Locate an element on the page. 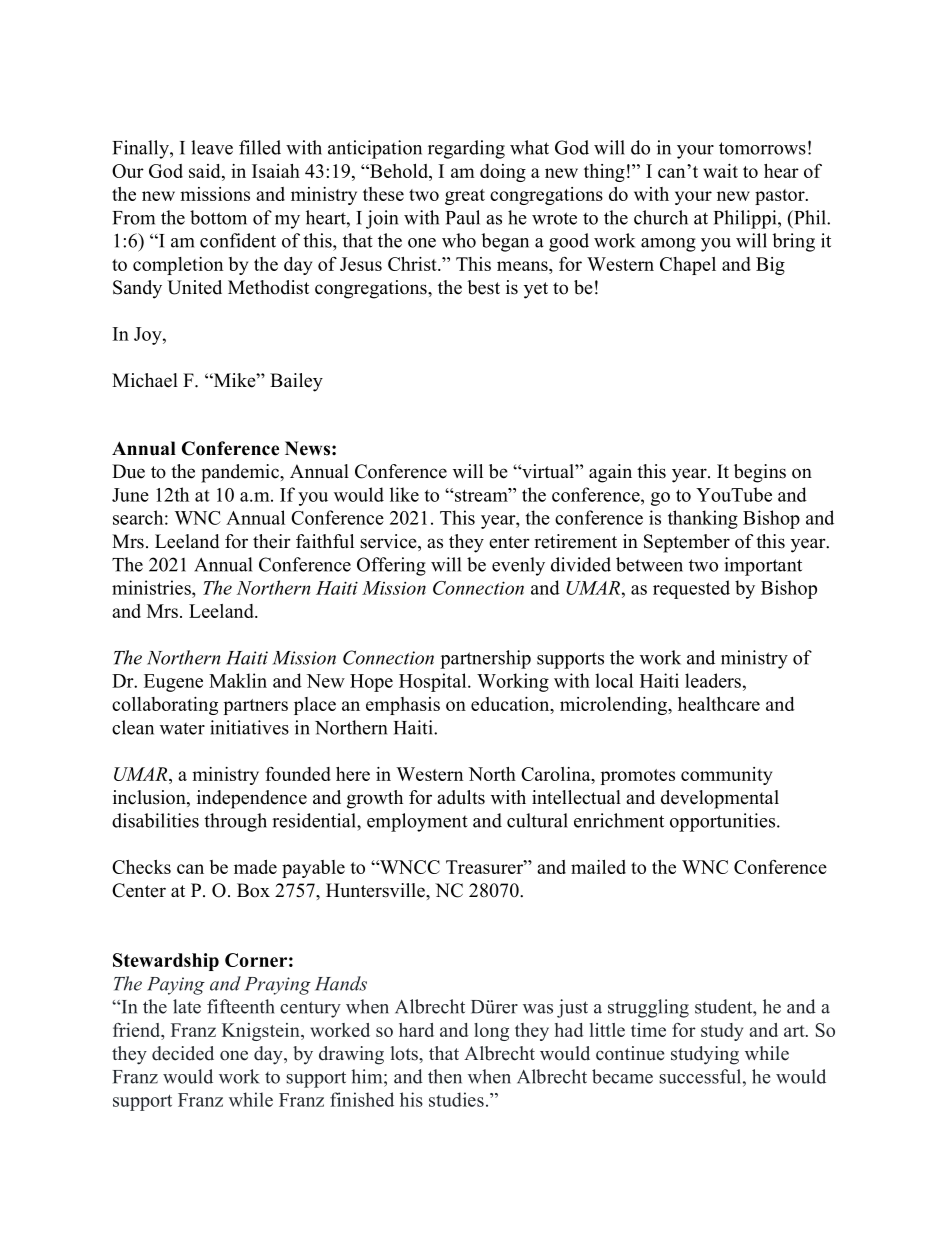  employment is located at coordinates (417, 822).
